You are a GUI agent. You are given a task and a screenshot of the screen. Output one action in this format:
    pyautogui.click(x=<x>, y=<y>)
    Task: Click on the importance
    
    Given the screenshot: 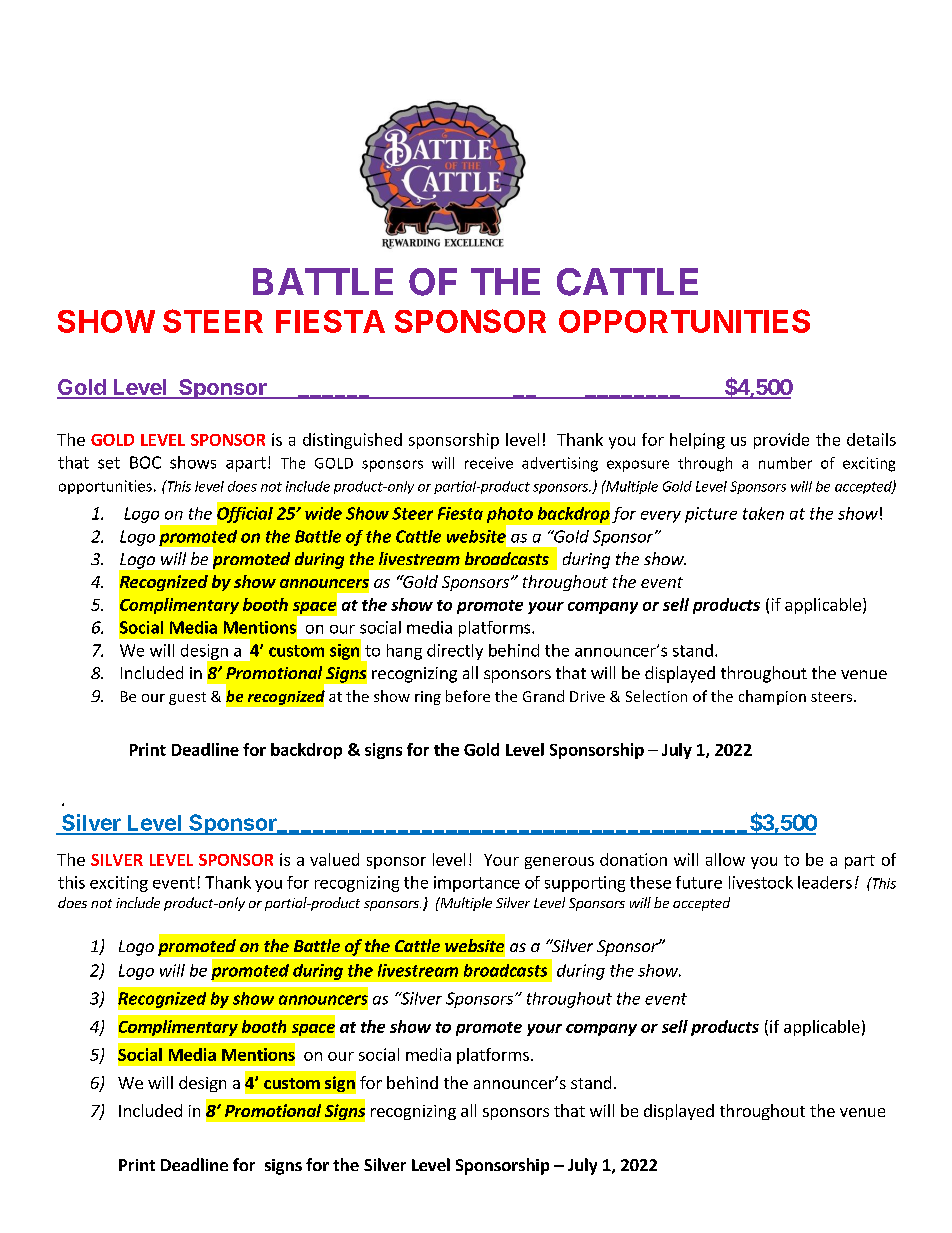 What is the action you would take?
    pyautogui.click(x=477, y=884)
